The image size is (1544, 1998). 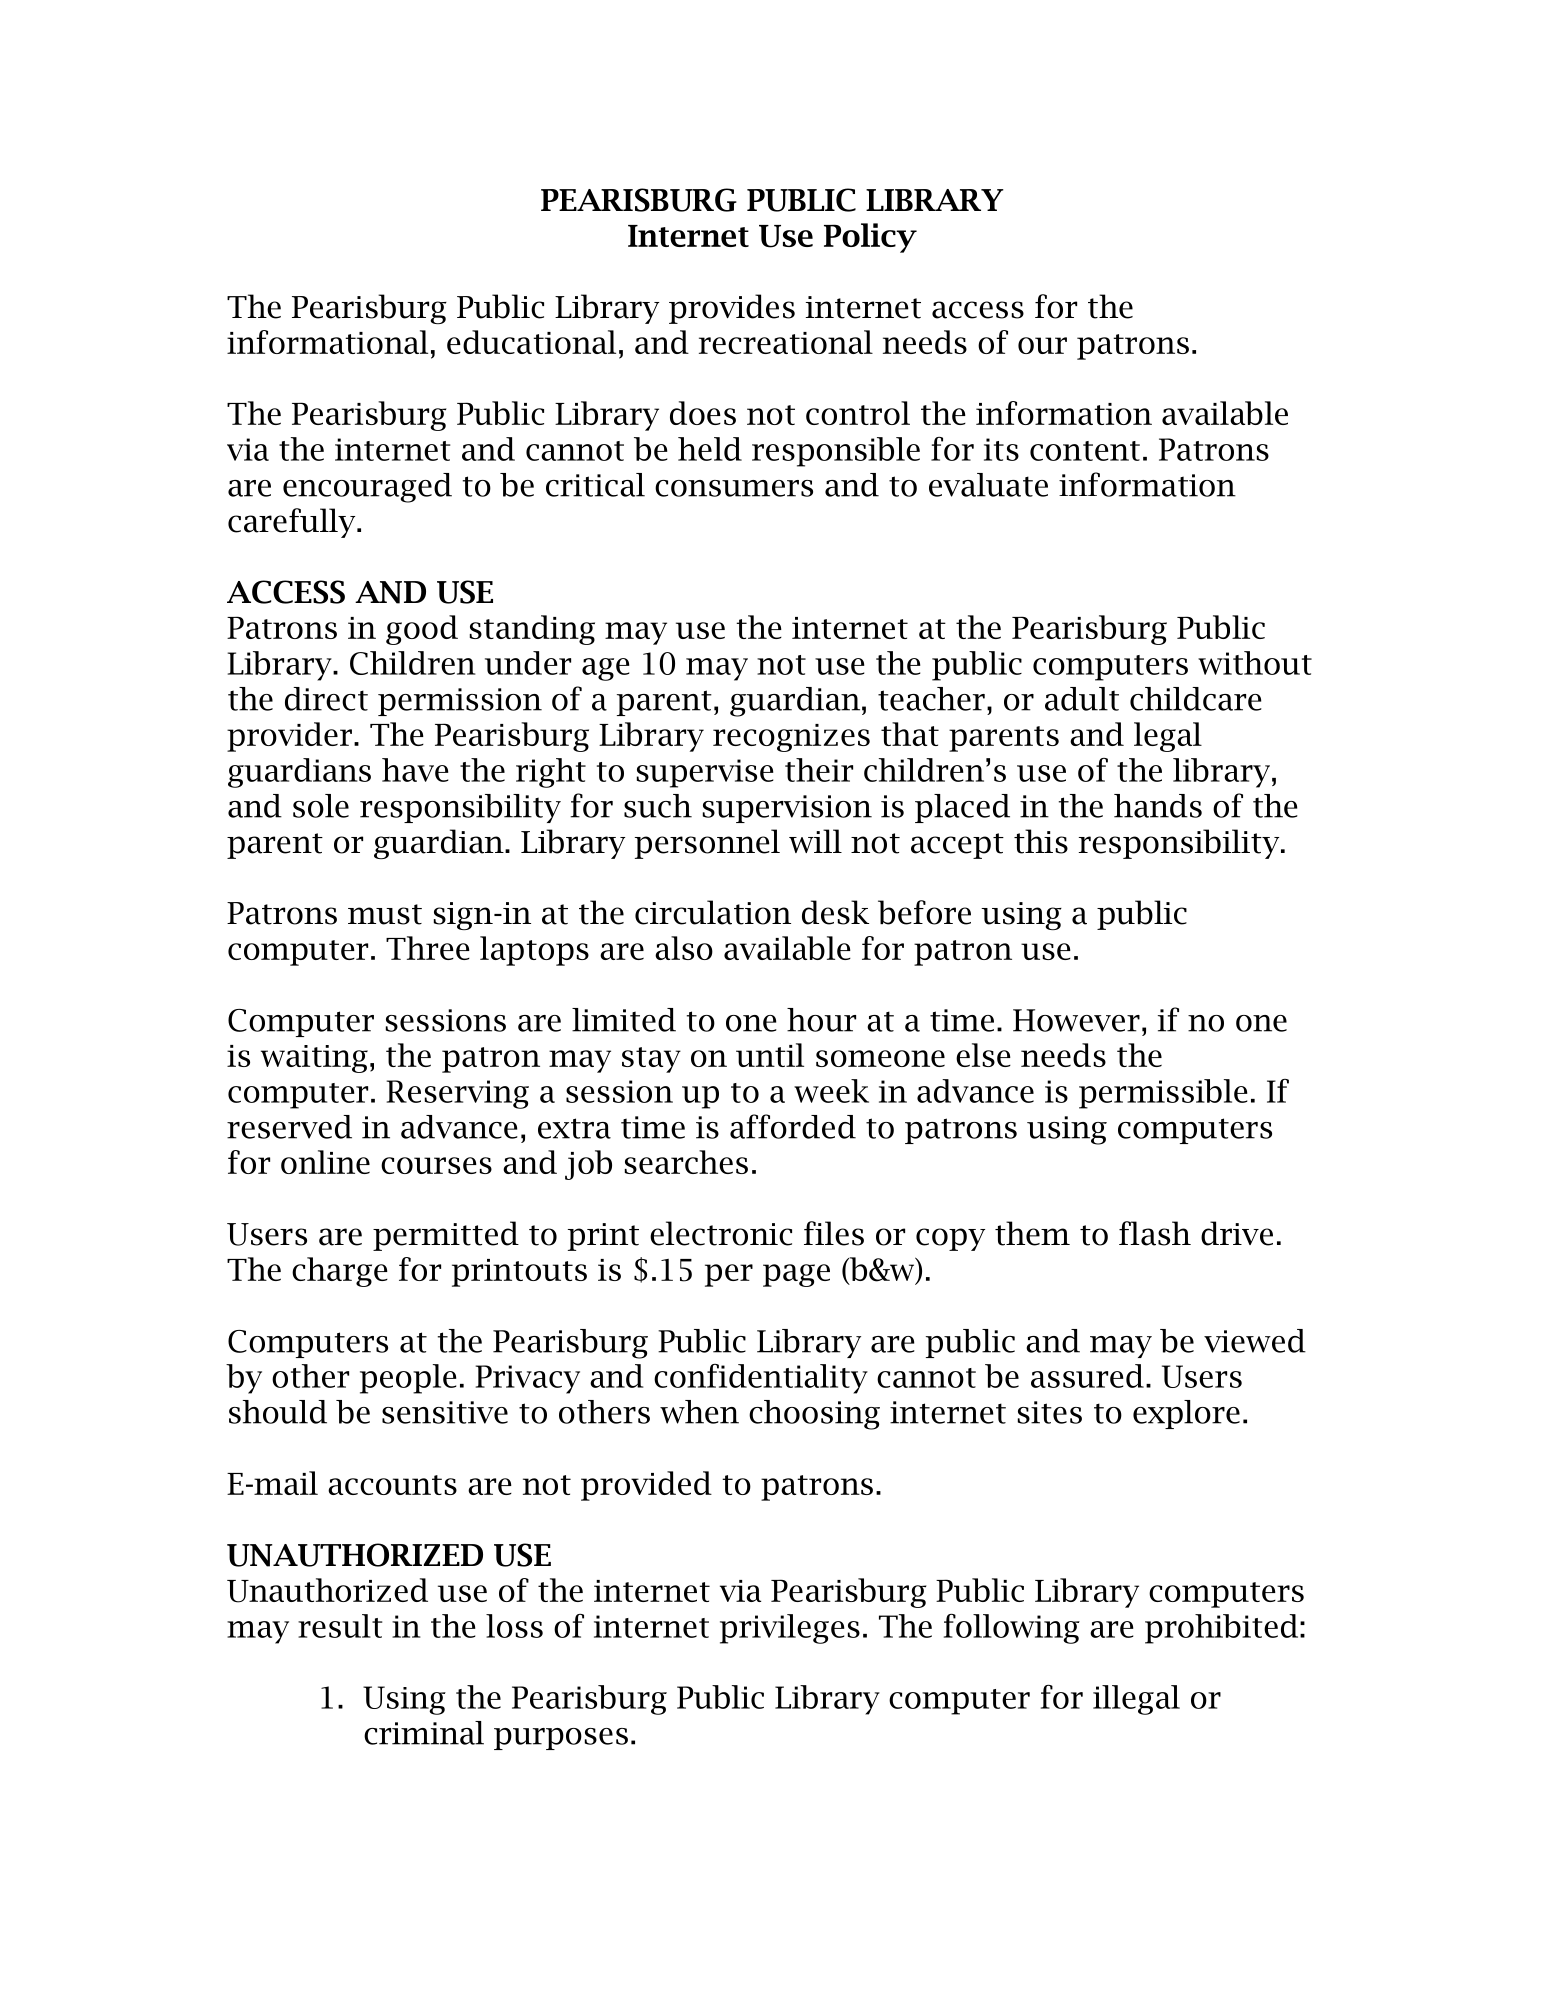 I want to click on privileges, so click(x=790, y=1629).
